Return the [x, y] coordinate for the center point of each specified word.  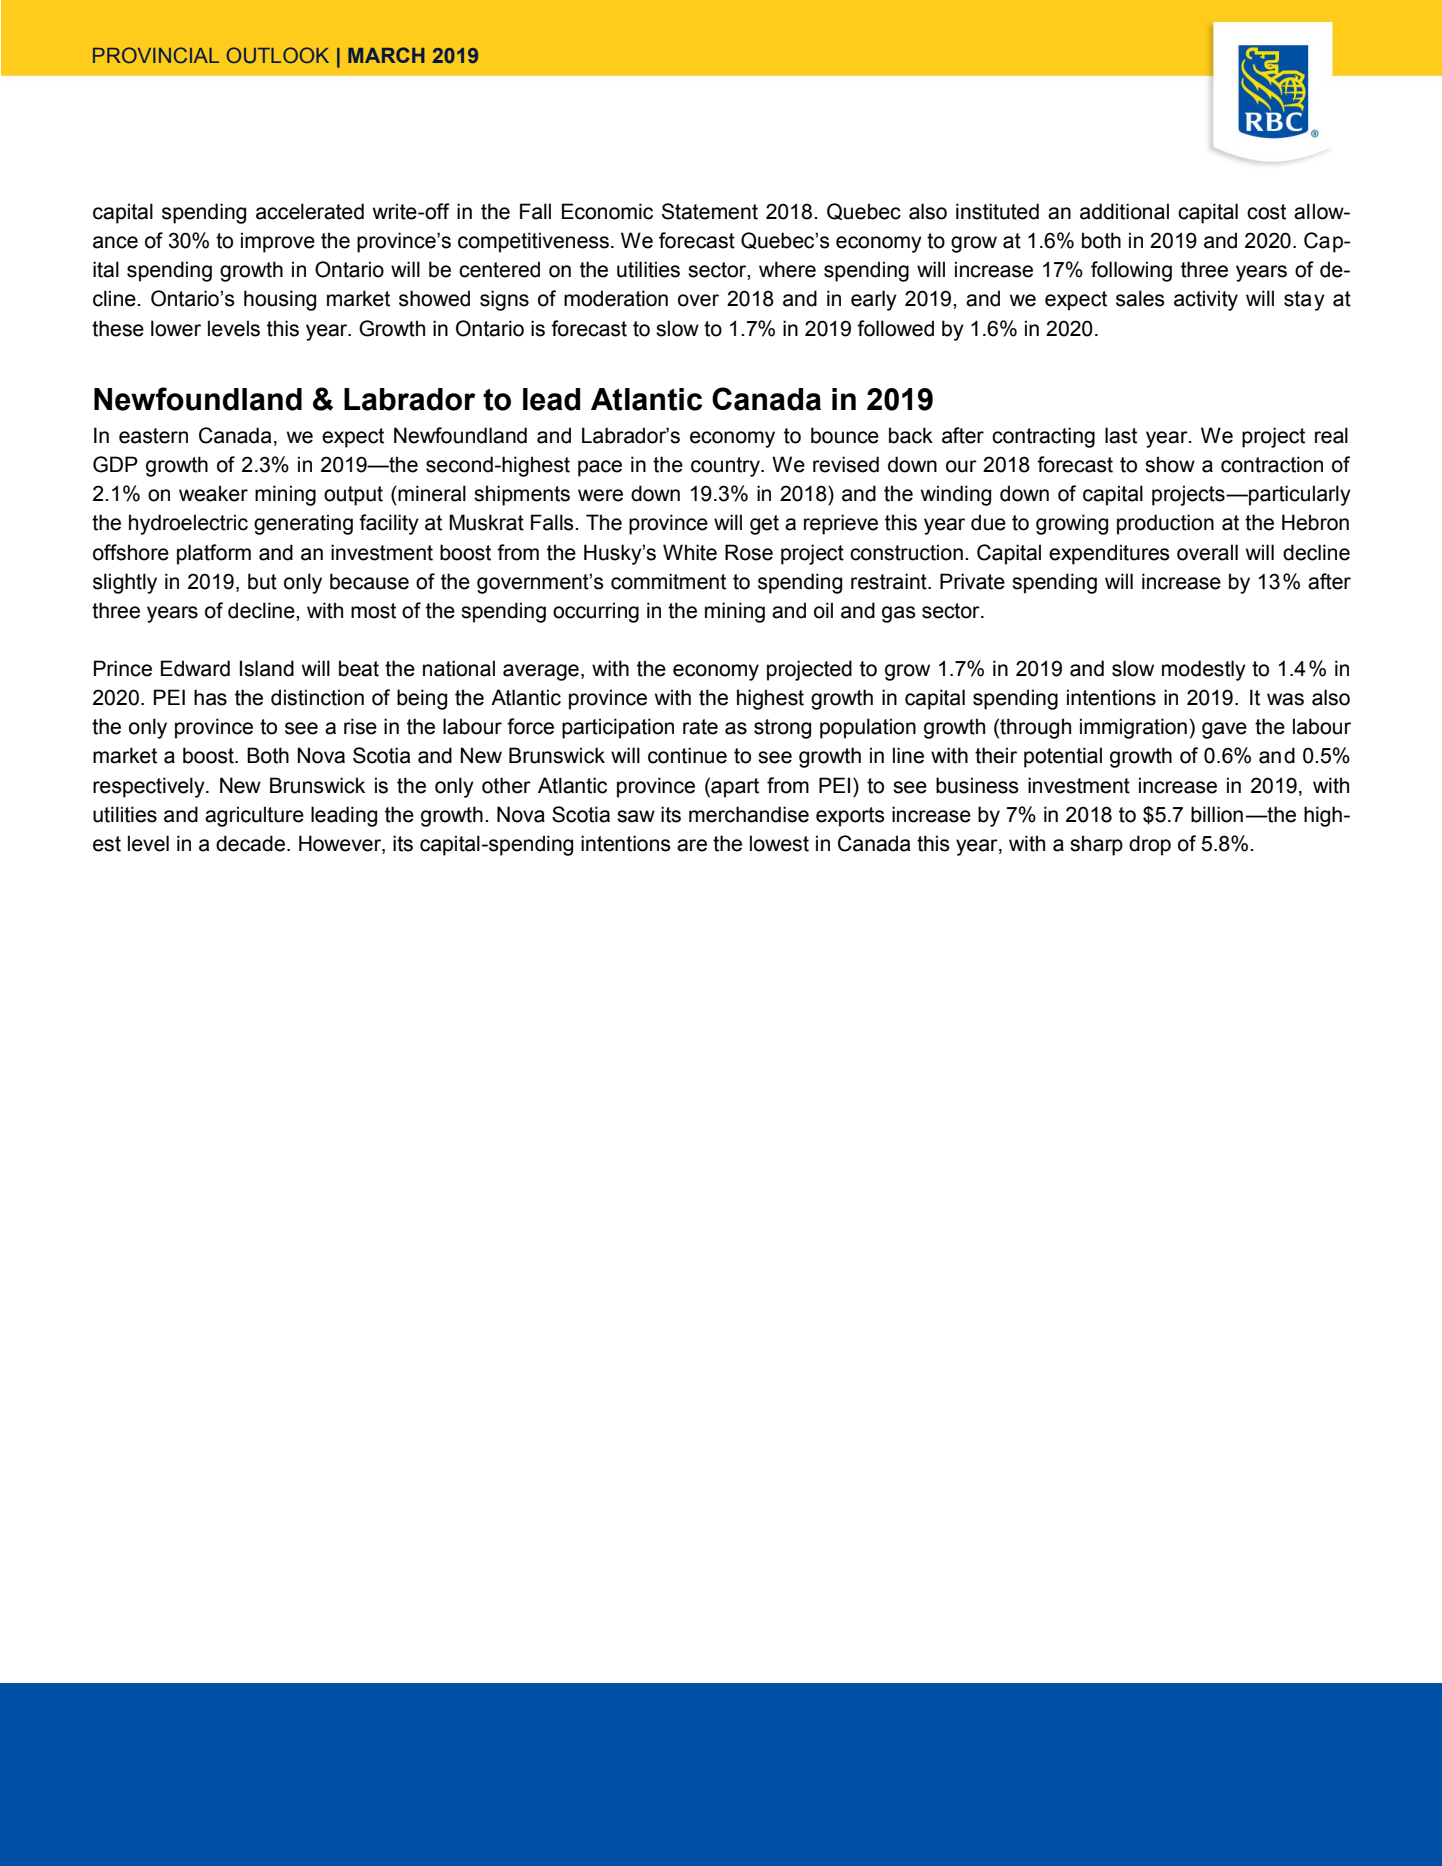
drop [1150, 845]
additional [1124, 211]
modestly [1204, 670]
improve [278, 242]
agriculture [254, 816]
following [1131, 271]
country [726, 467]
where [787, 269]
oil [823, 610]
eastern [153, 436]
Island [267, 668]
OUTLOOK [278, 55]
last [1121, 435]
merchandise [749, 814]
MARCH [386, 55]
